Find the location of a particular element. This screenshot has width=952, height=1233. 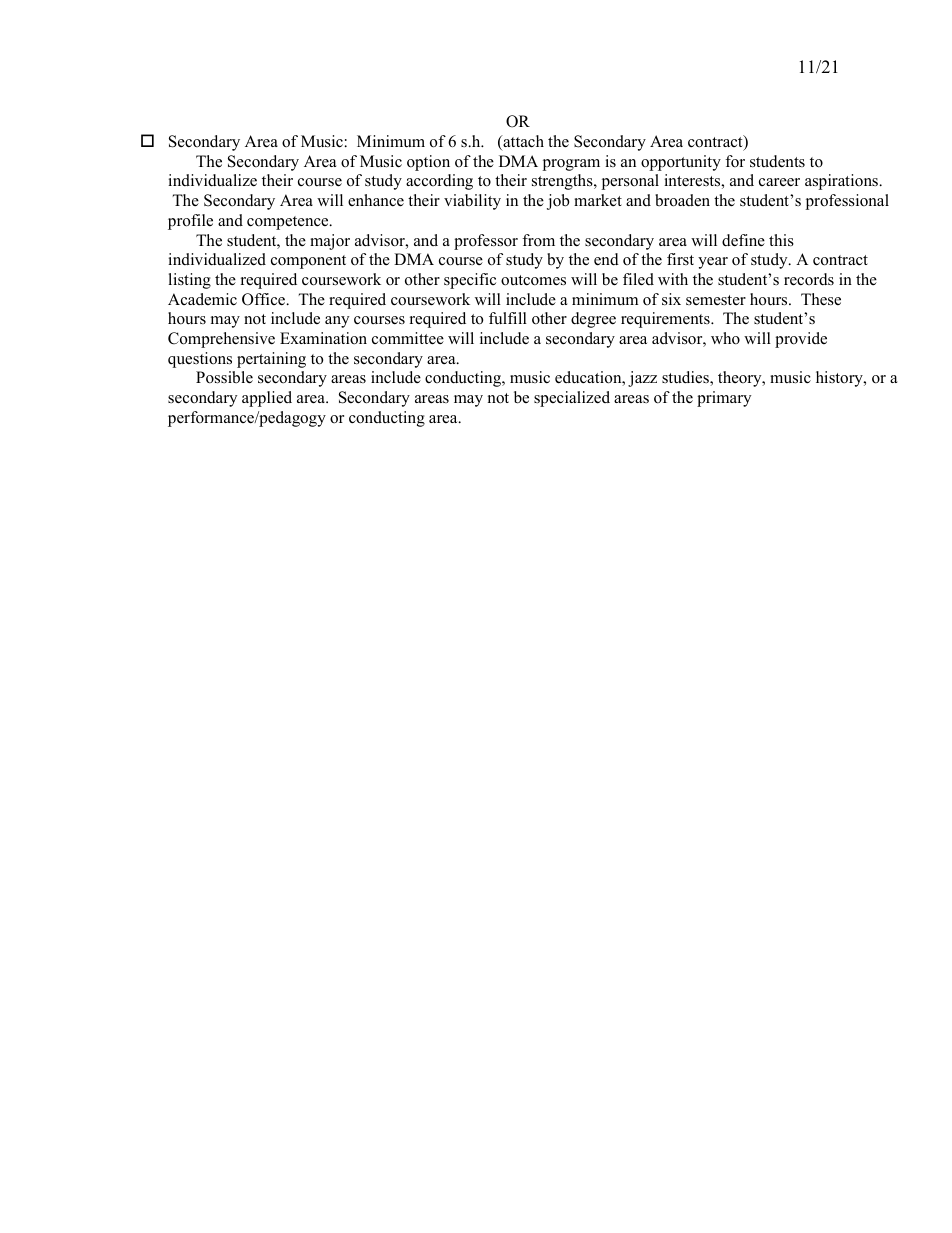

specialized is located at coordinates (572, 399).
